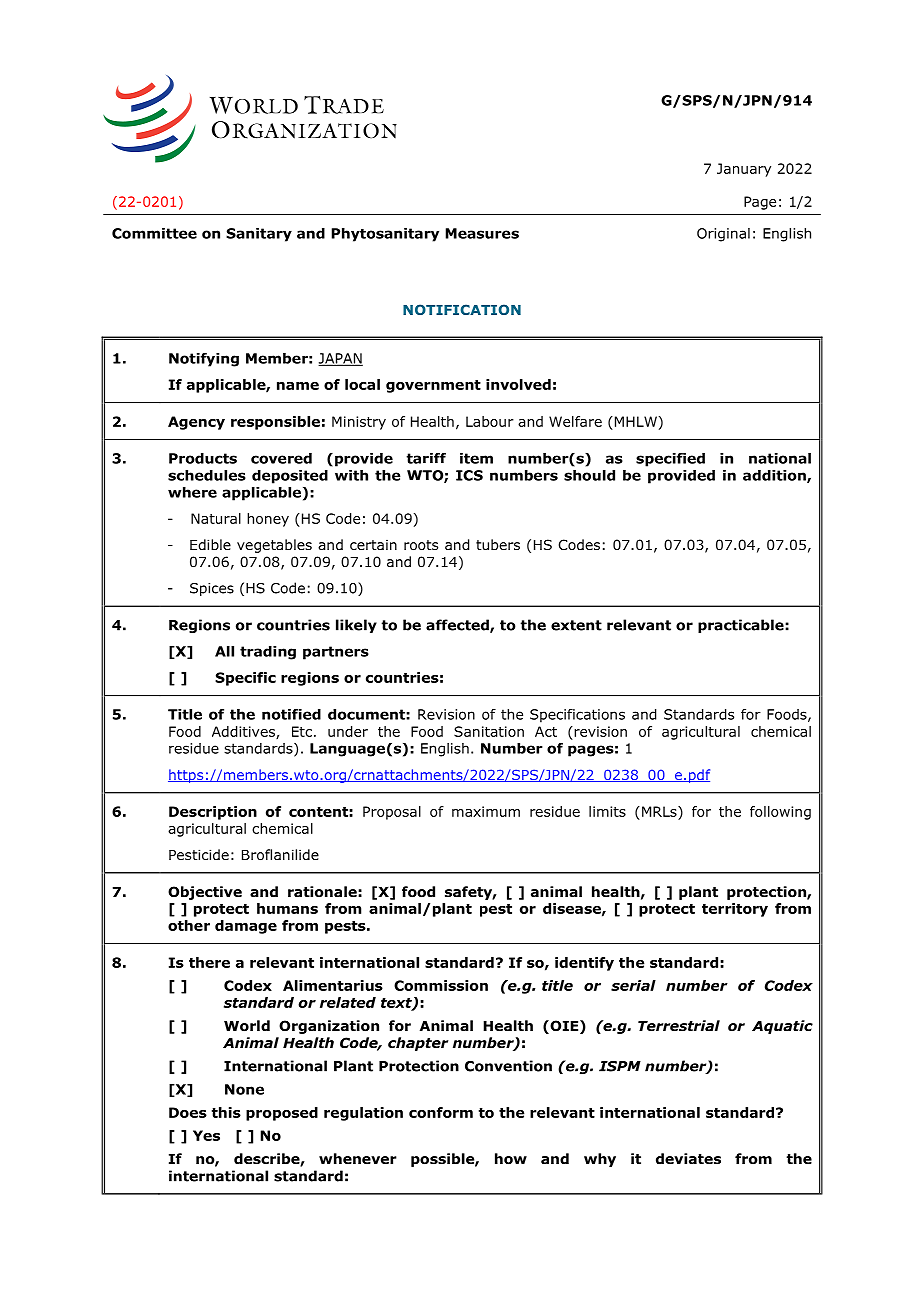 Image resolution: width=924 pixels, height=1308 pixels. I want to click on addition, so click(775, 476).
